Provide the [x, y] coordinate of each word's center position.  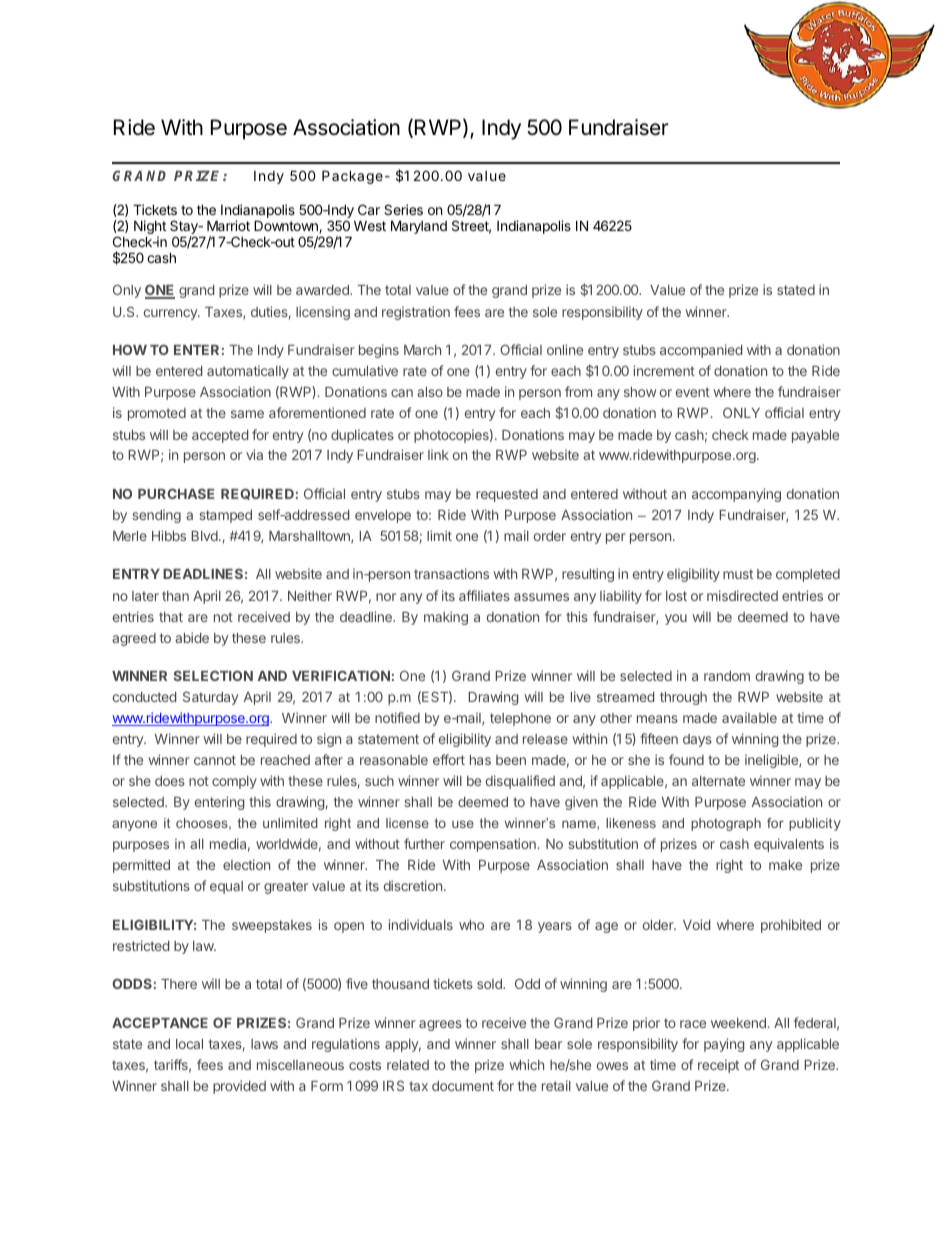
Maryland [419, 227]
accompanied [701, 351]
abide [192, 637]
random [727, 676]
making [446, 618]
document [463, 1086]
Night [150, 228]
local [189, 1044]
